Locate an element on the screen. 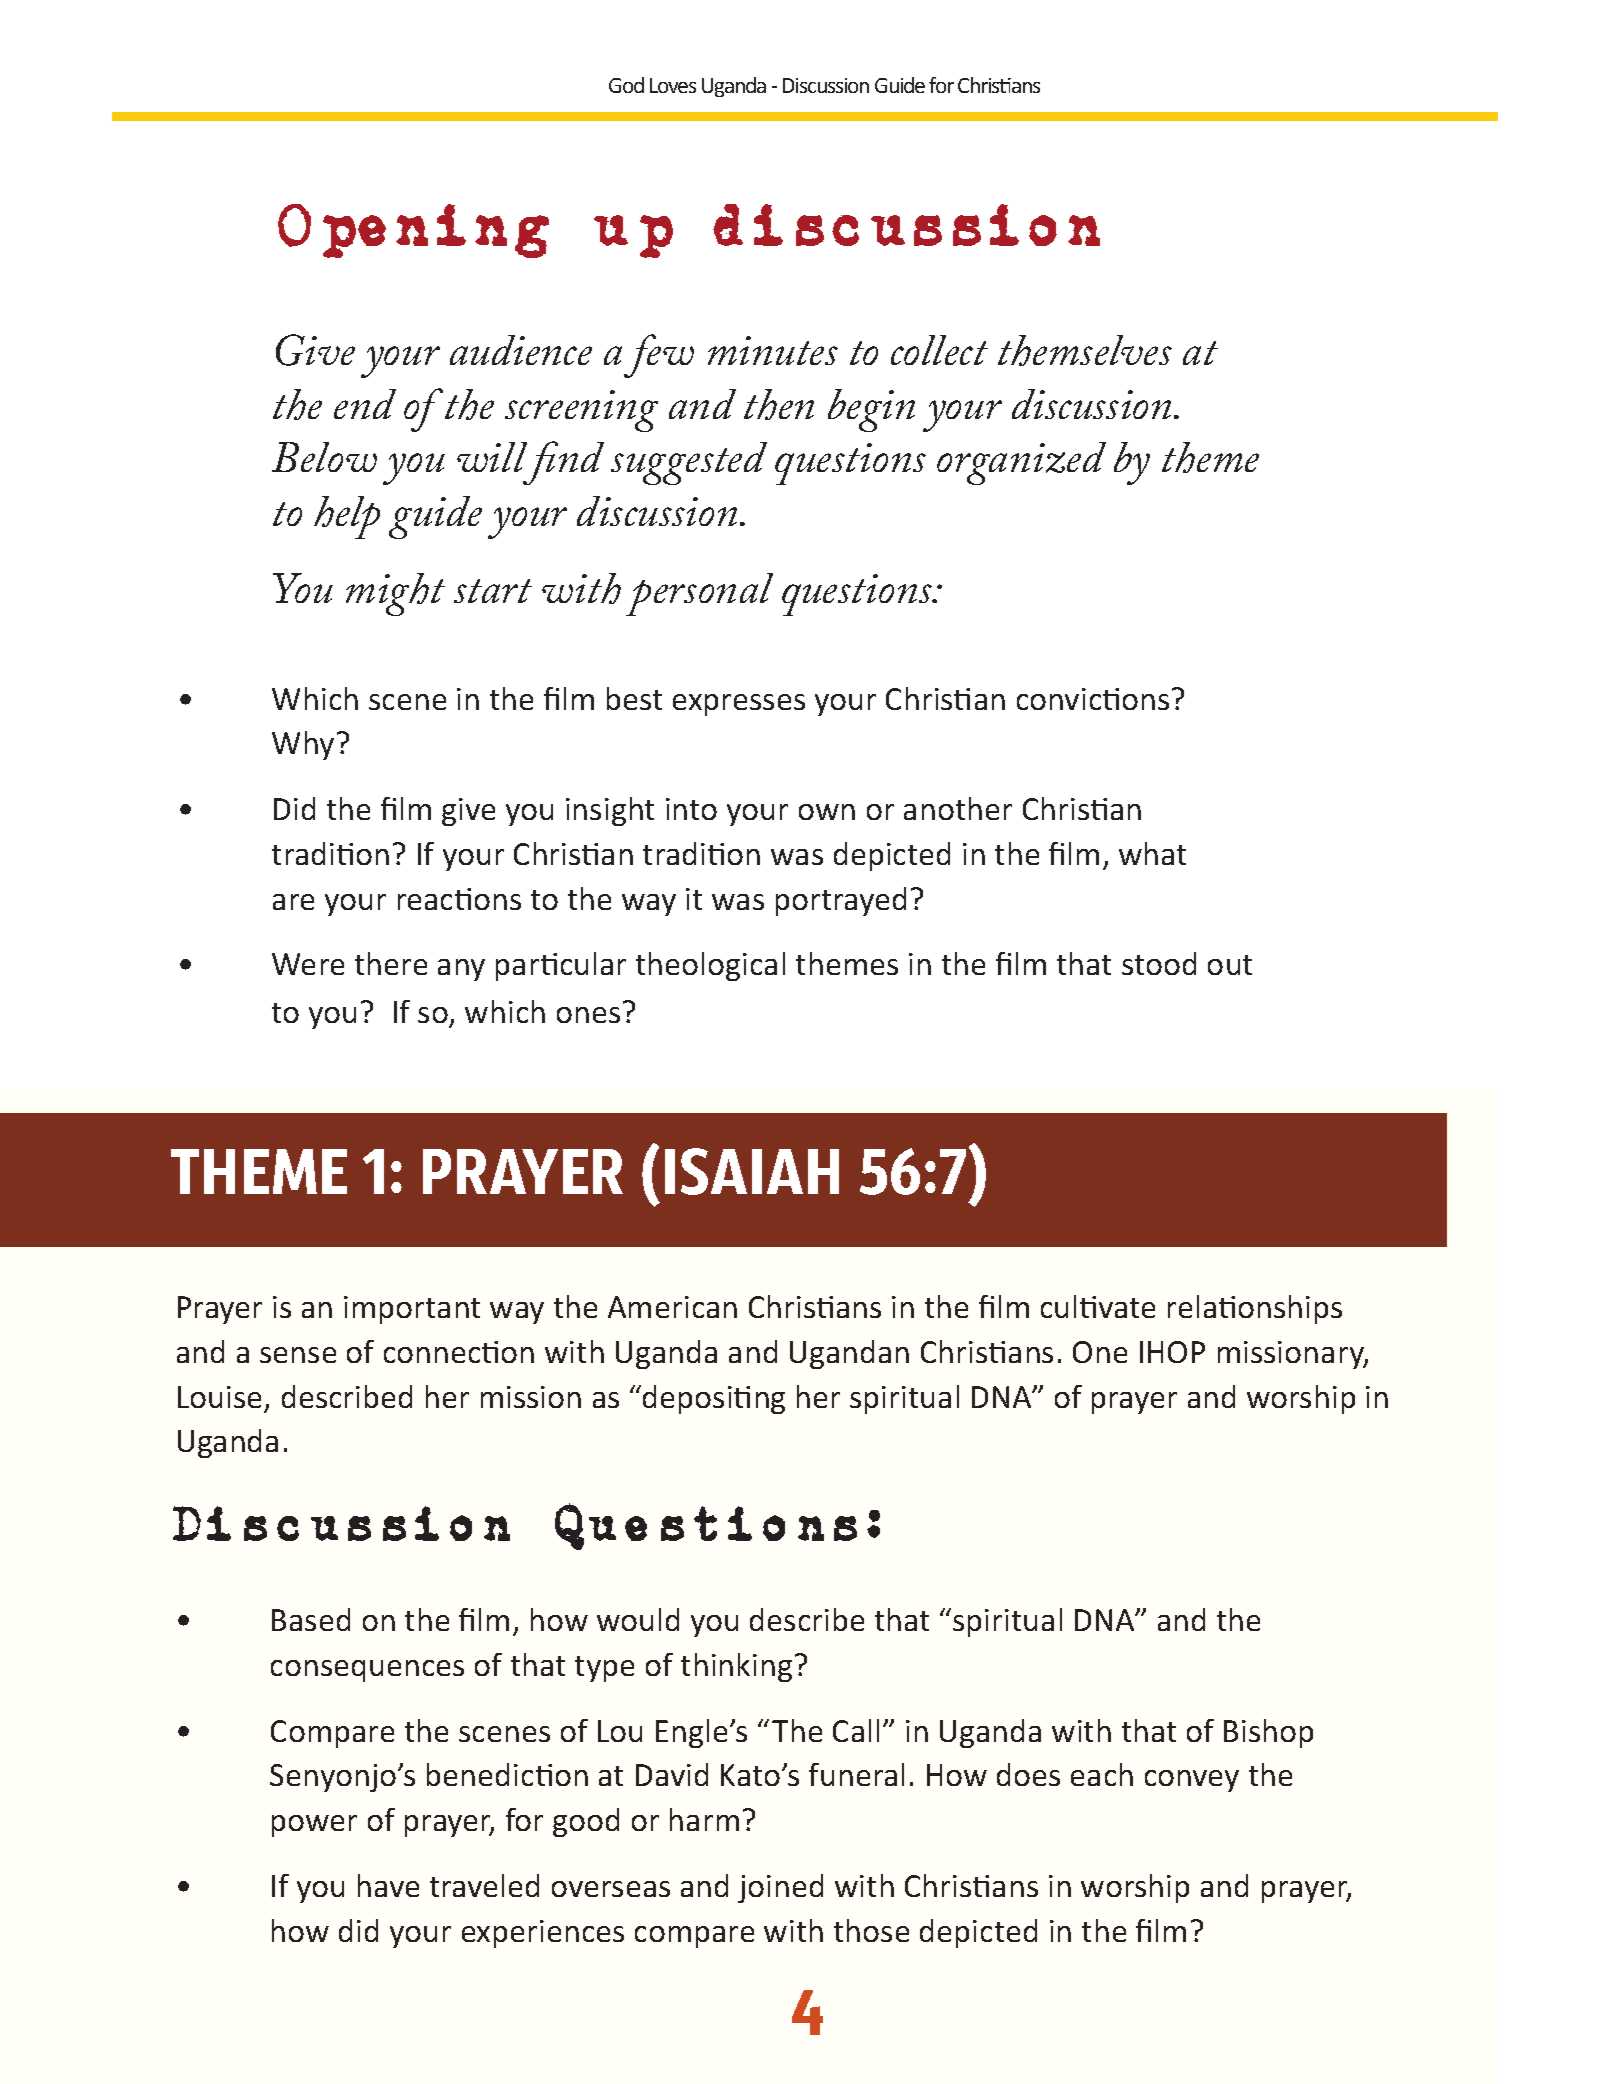 The width and height of the screenshot is (1610, 2084). Loves is located at coordinates (673, 85).
